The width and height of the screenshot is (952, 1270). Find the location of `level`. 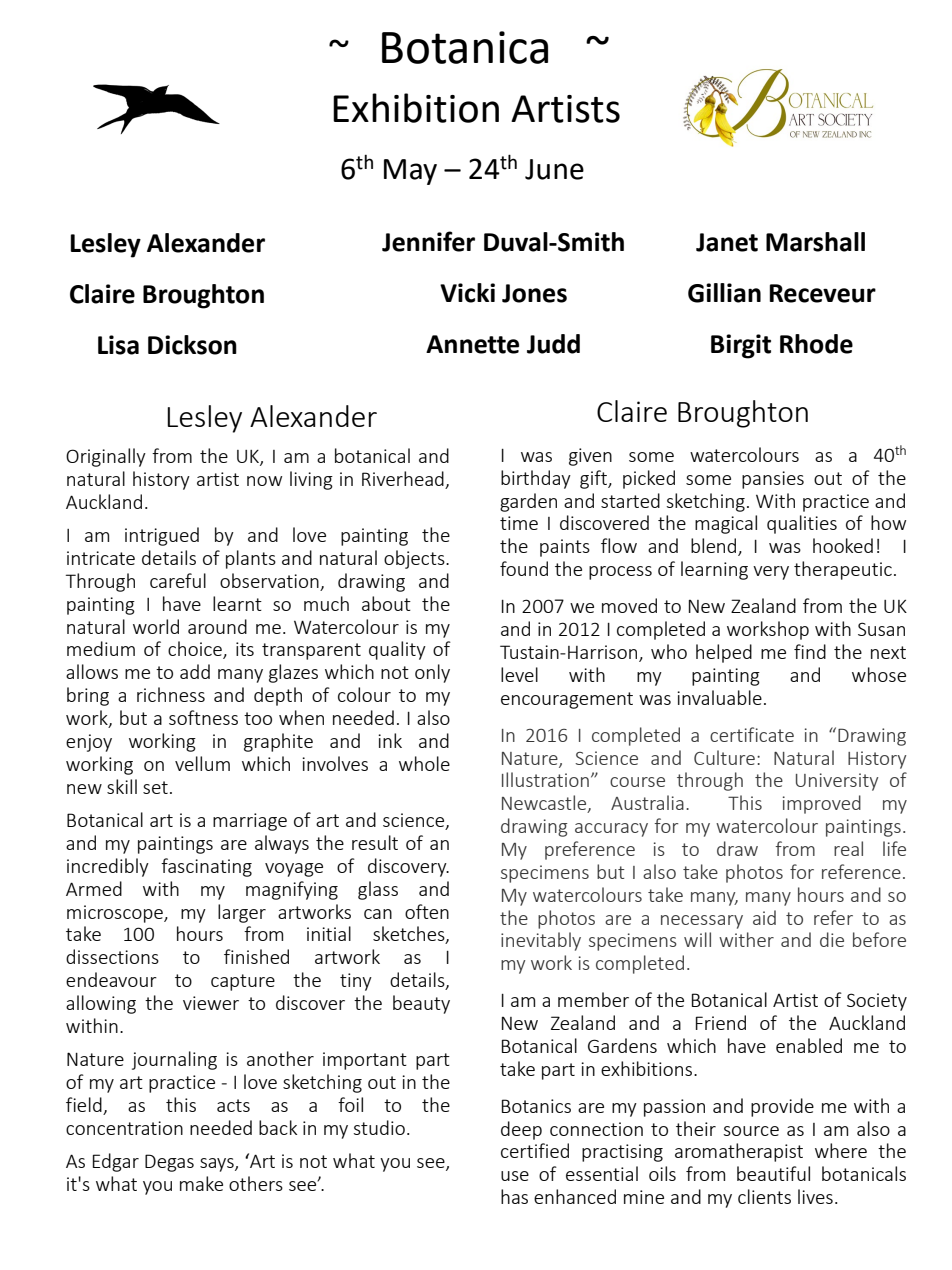

level is located at coordinates (519, 674).
